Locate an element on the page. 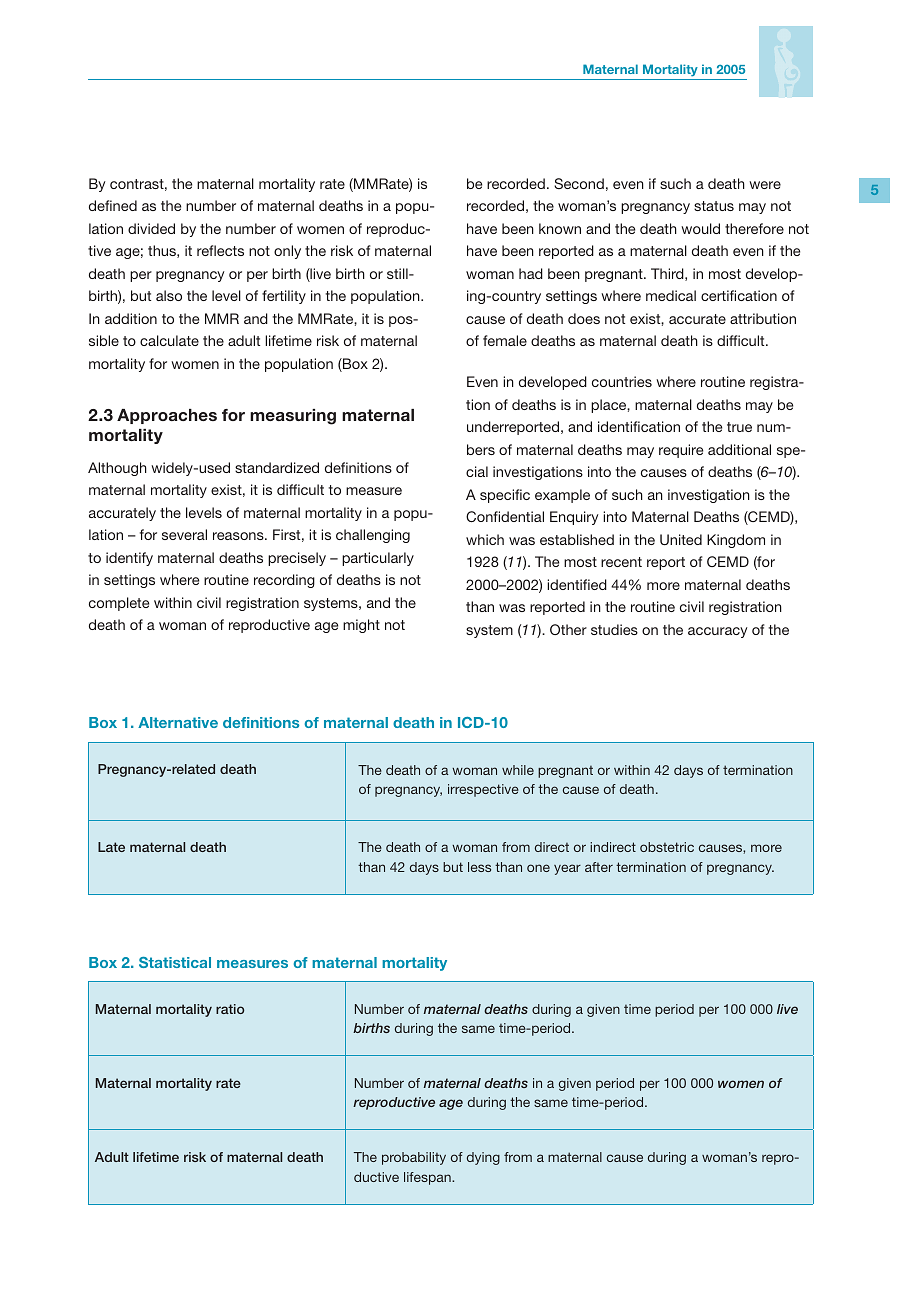 The image size is (924, 1308). complete is located at coordinates (119, 604).
